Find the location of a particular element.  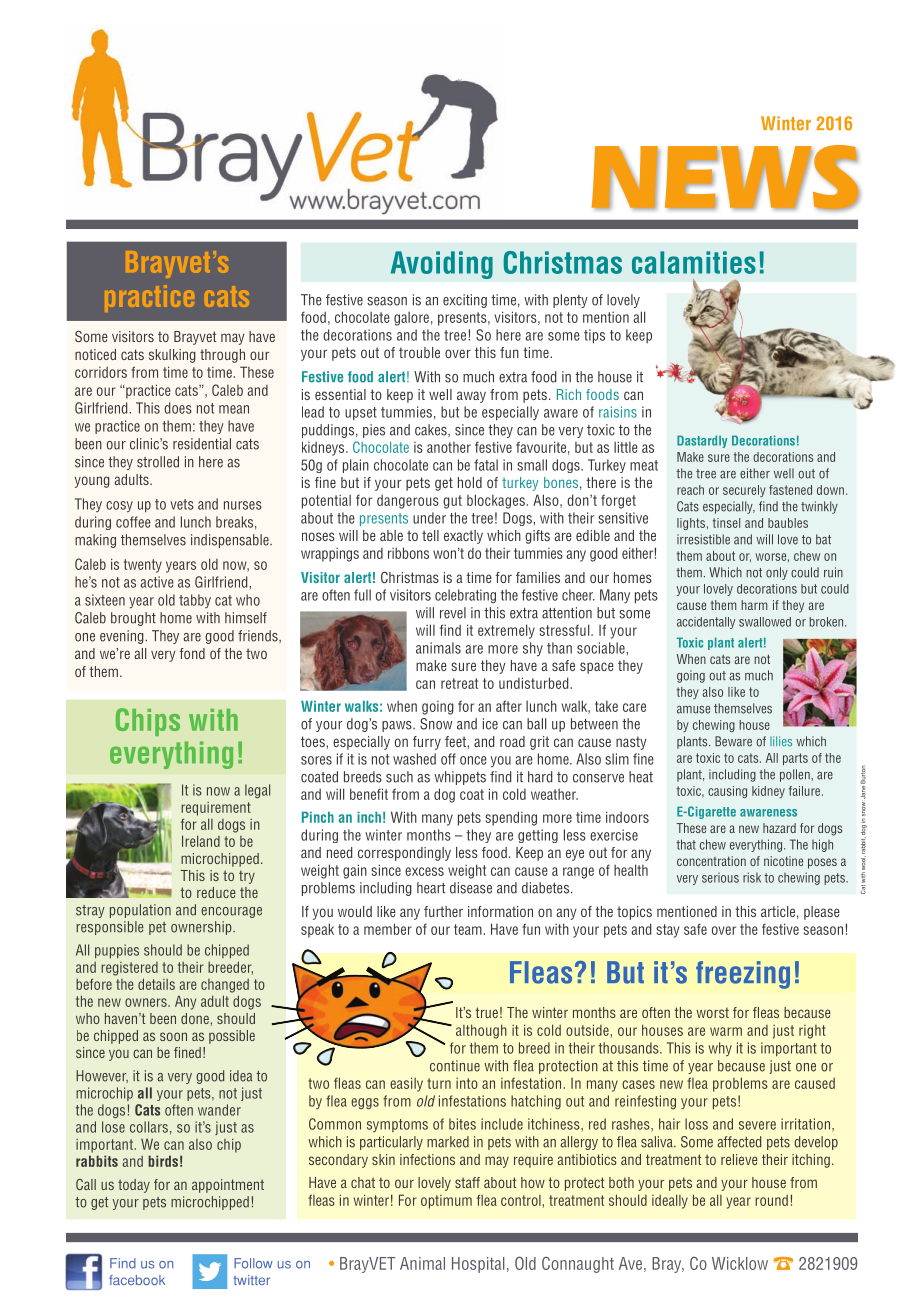

Avoiding is located at coordinates (442, 265).
